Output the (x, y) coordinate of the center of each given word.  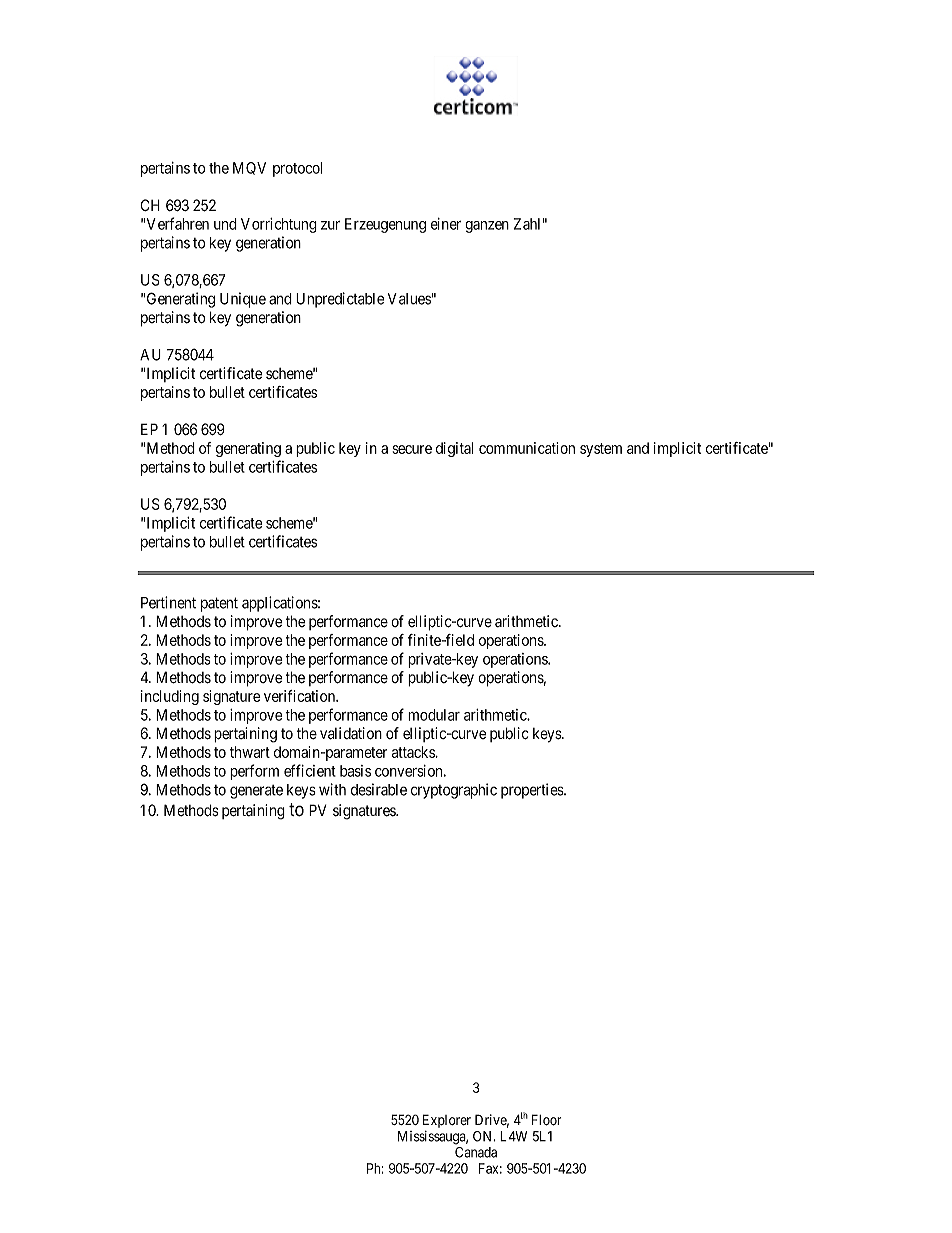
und (225, 224)
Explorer (447, 1121)
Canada (476, 1152)
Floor (546, 1120)
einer (446, 224)
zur (330, 225)
